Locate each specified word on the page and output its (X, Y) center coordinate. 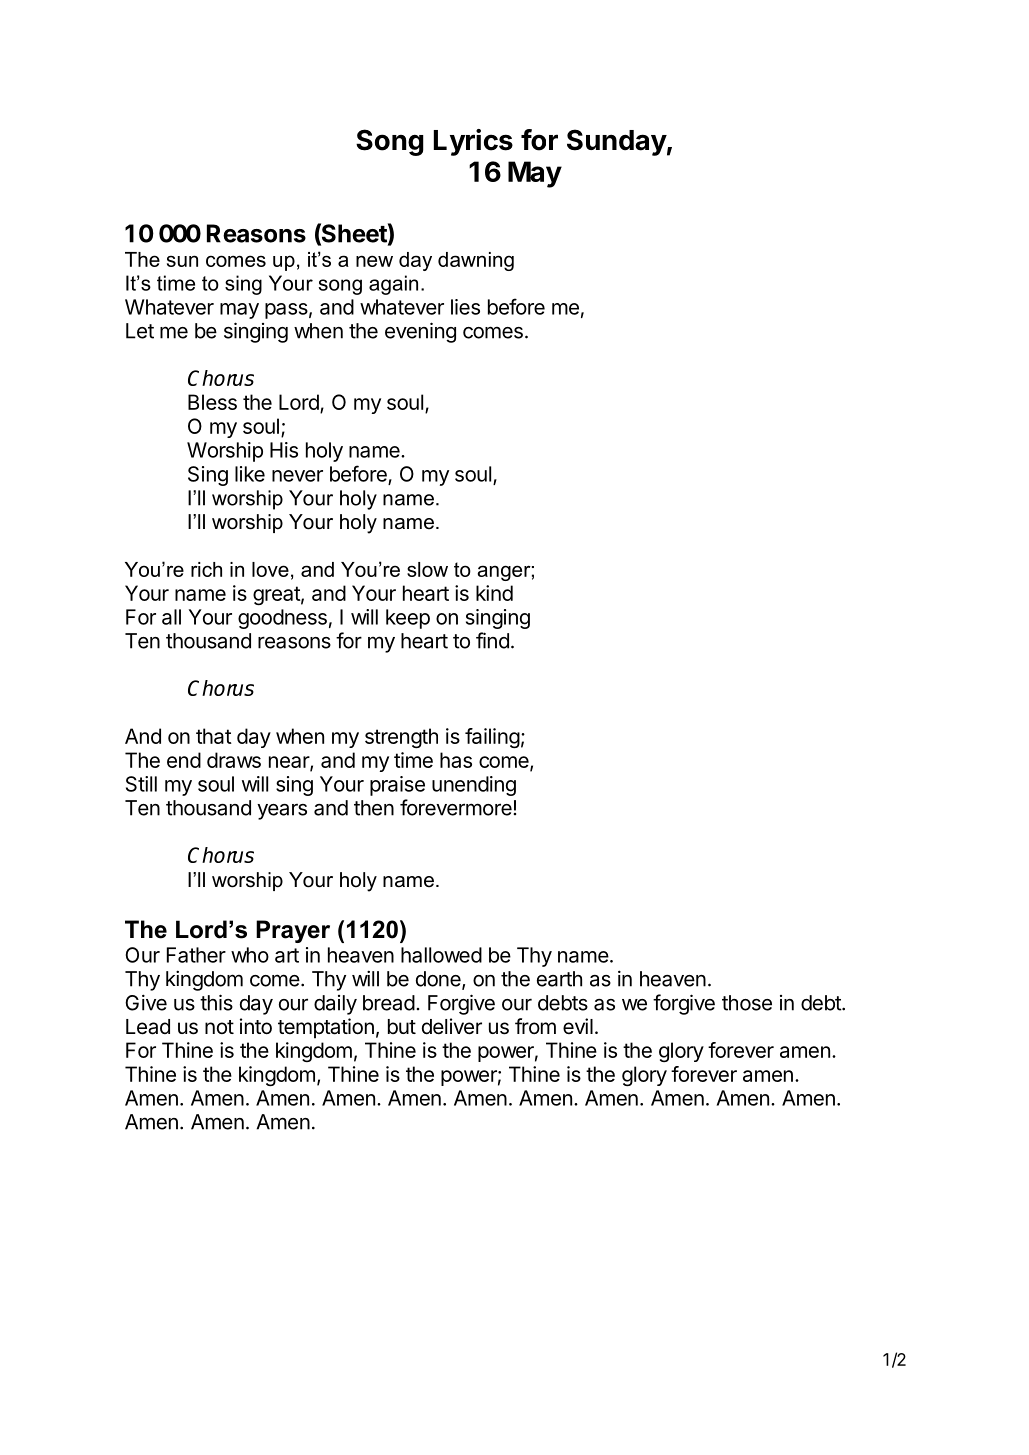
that (214, 736)
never (297, 476)
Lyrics (473, 142)
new (374, 261)
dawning (476, 261)
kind (494, 593)
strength (401, 738)
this (216, 1002)
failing (492, 738)
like (250, 474)
